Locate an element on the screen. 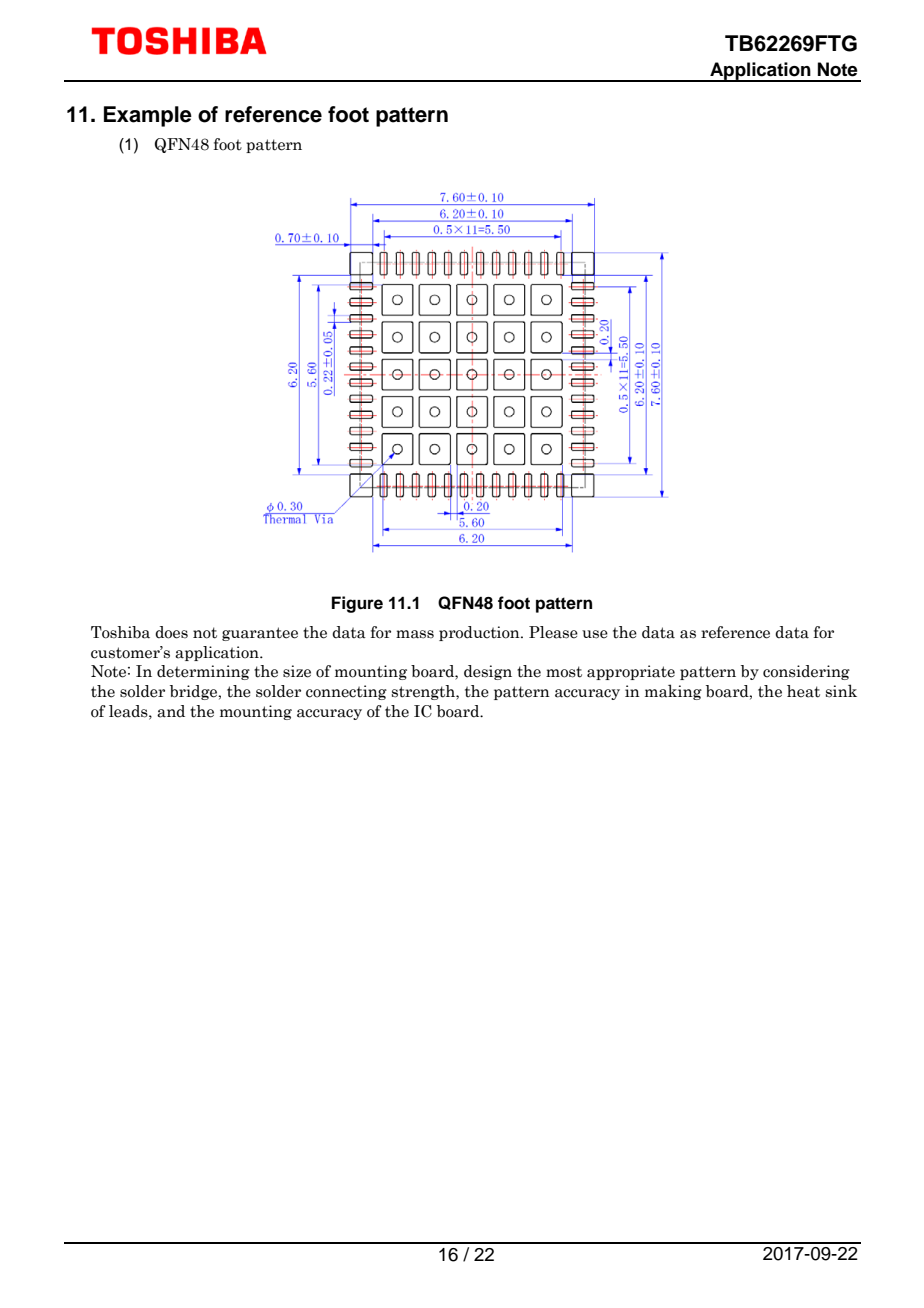 The image size is (924, 1308). heat is located at coordinates (803, 691).
